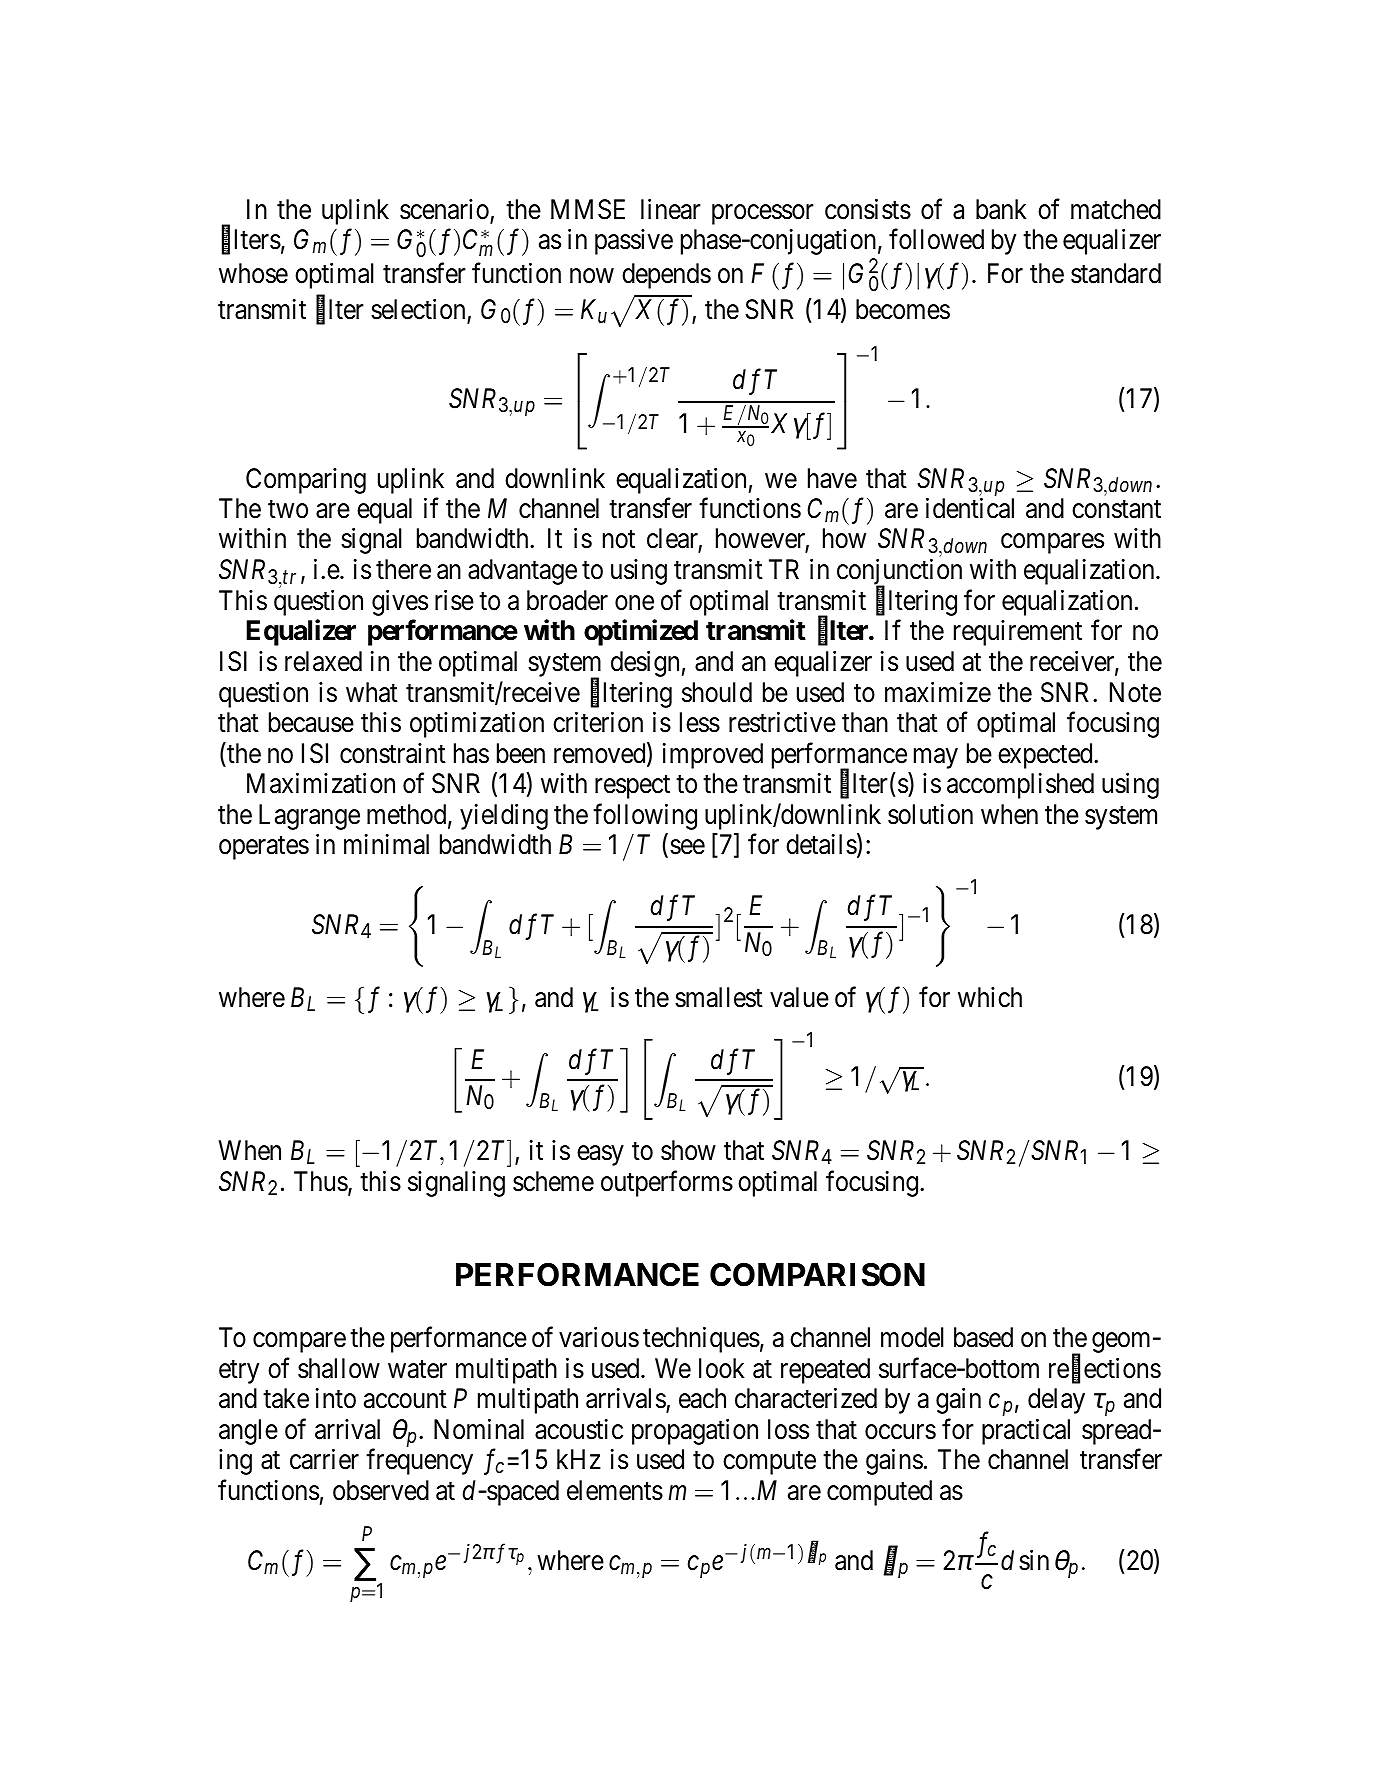  Describe the element at coordinates (324, 1459) in the screenshot. I see `carrier` at that location.
